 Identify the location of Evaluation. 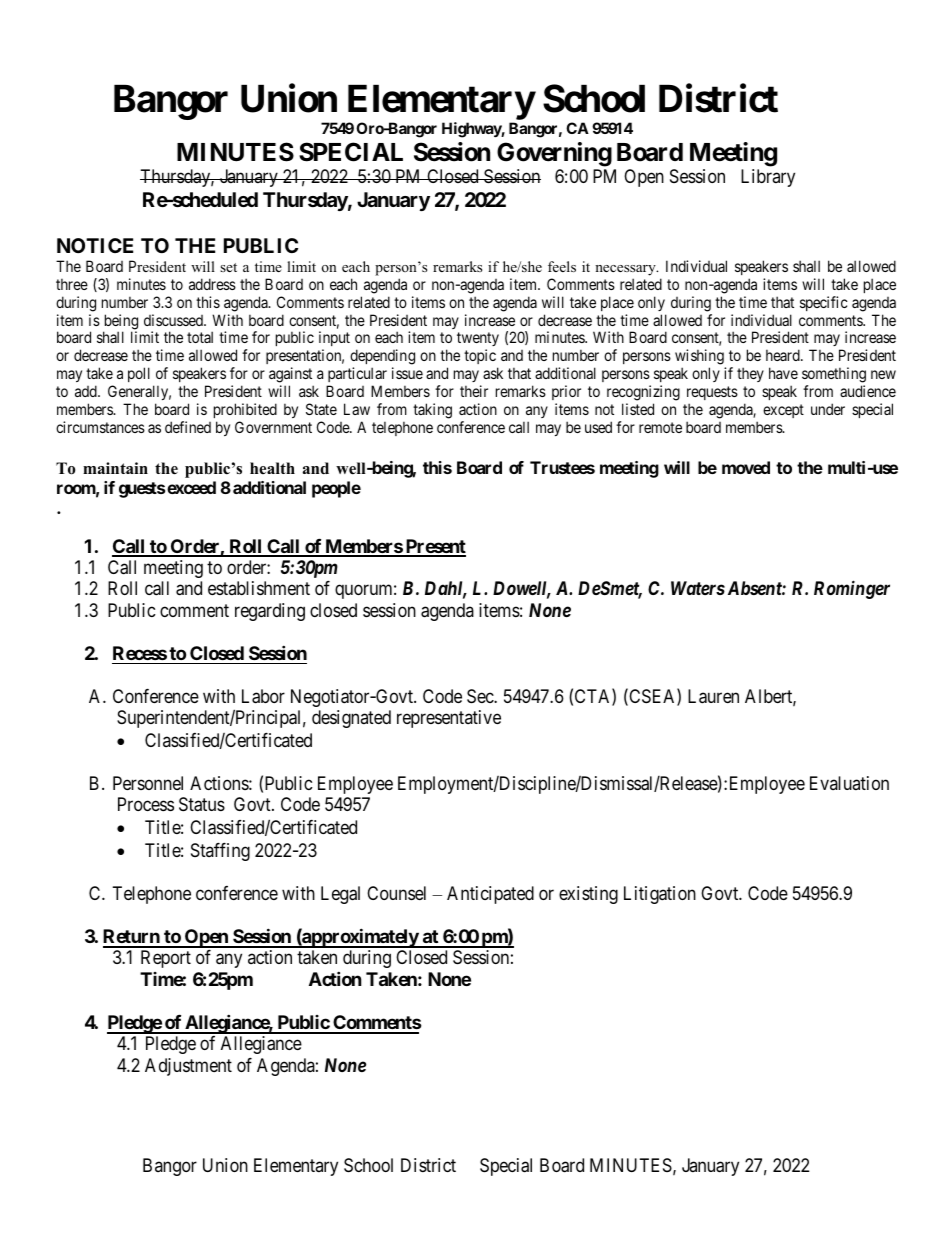
(849, 783).
